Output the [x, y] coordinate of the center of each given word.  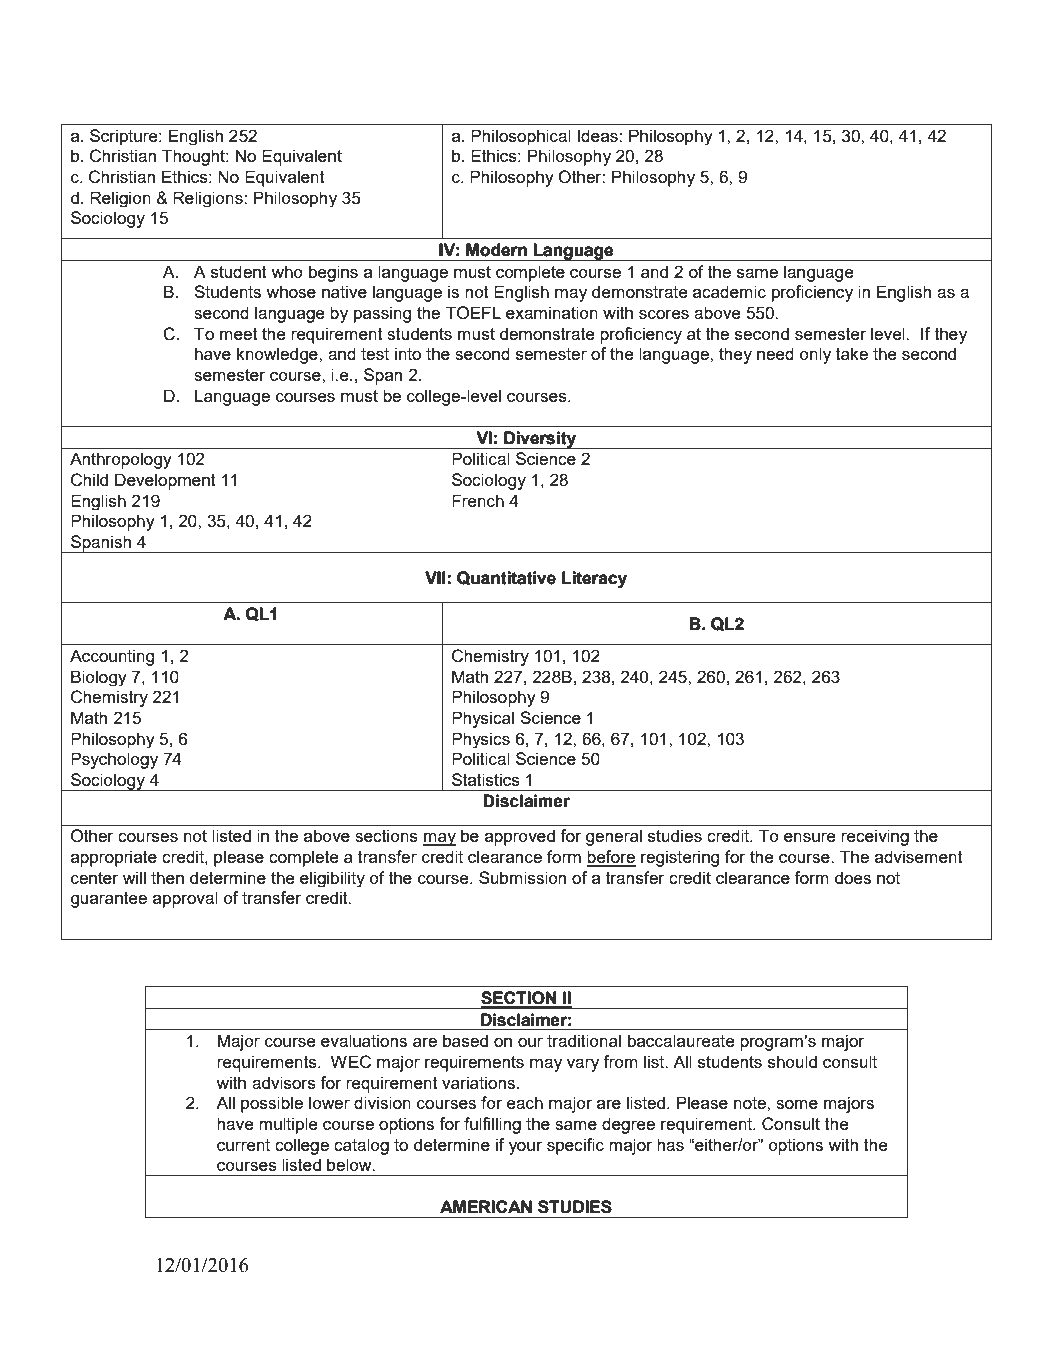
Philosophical [521, 137]
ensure [810, 837]
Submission [522, 877]
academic [729, 291]
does [852, 877]
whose [291, 291]
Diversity [540, 440]
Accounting [112, 657]
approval [185, 899]
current [243, 1145]
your [525, 1148]
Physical [483, 719]
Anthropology [121, 460]
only [815, 355]
